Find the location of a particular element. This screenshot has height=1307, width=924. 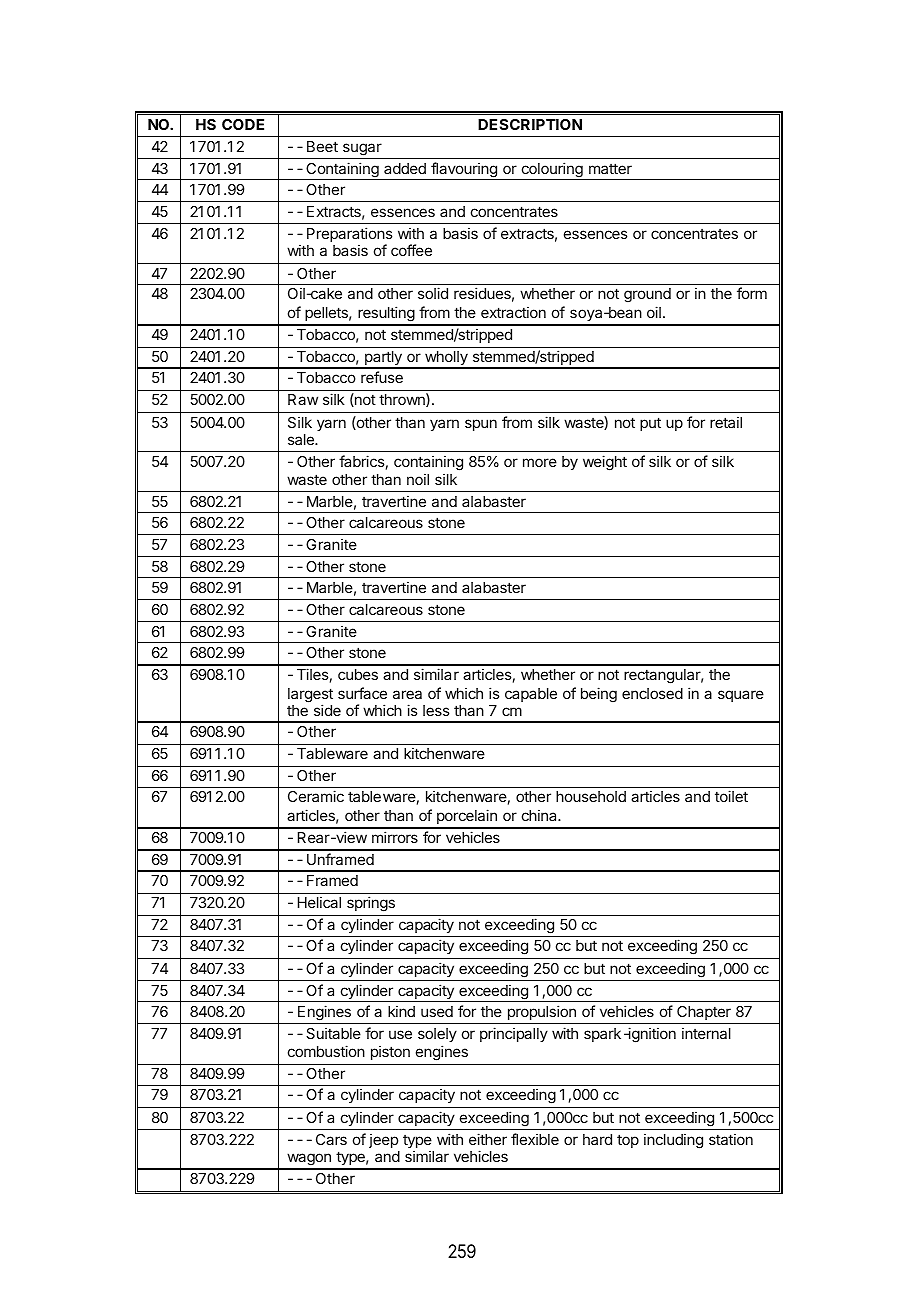

matter is located at coordinates (610, 168).
